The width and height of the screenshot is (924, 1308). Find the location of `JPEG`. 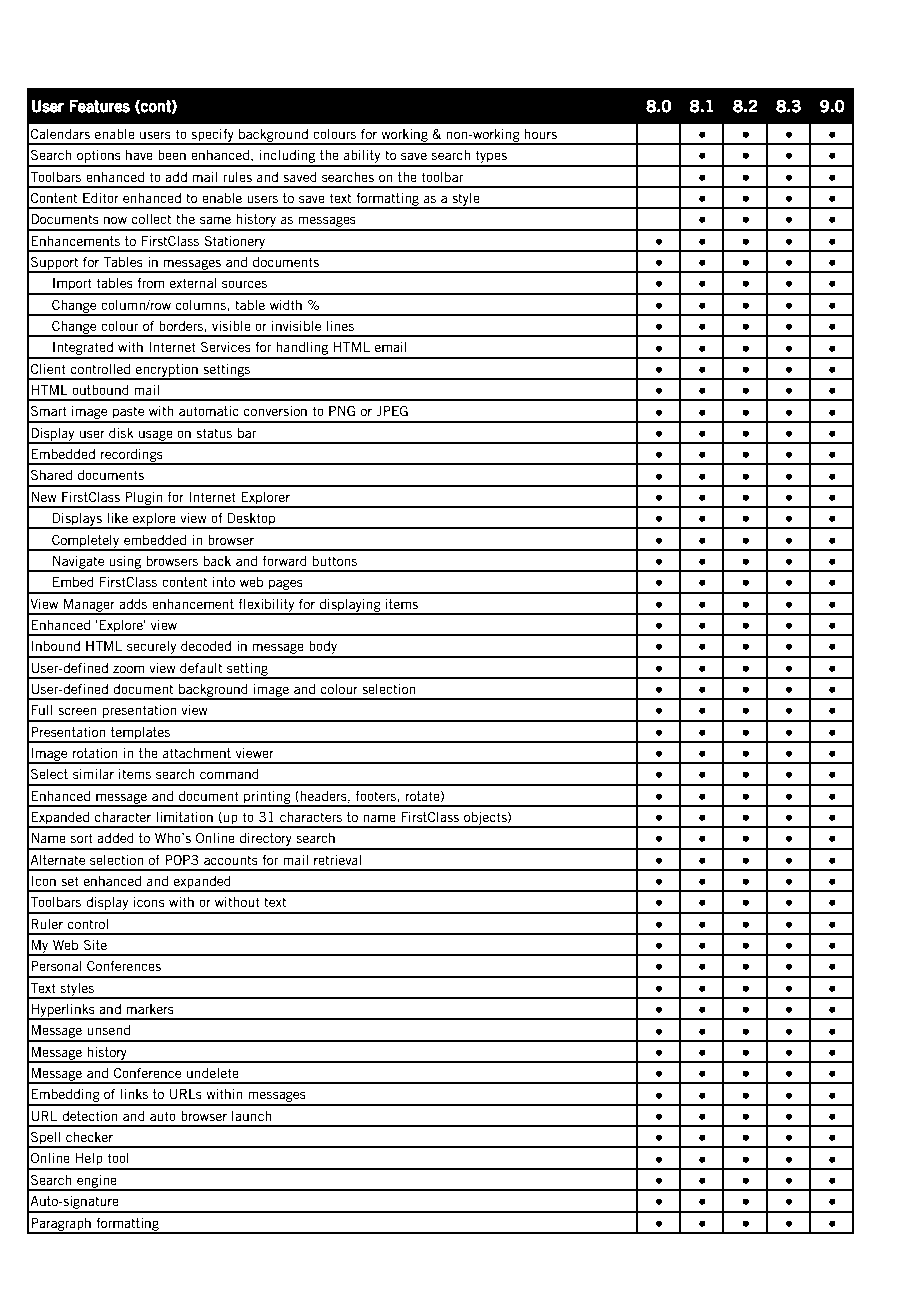

JPEG is located at coordinates (392, 411).
